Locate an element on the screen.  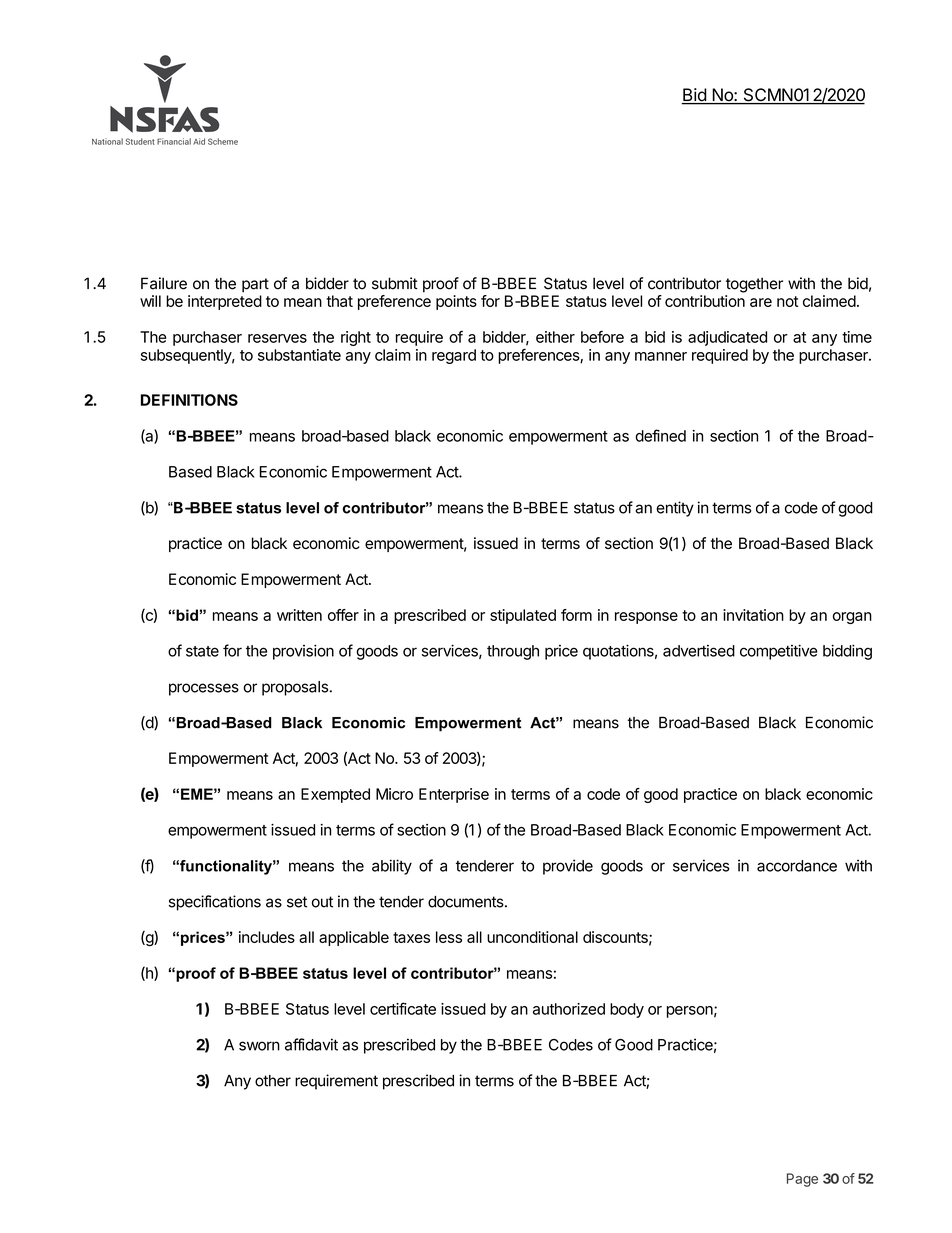
specifications is located at coordinates (215, 903).
